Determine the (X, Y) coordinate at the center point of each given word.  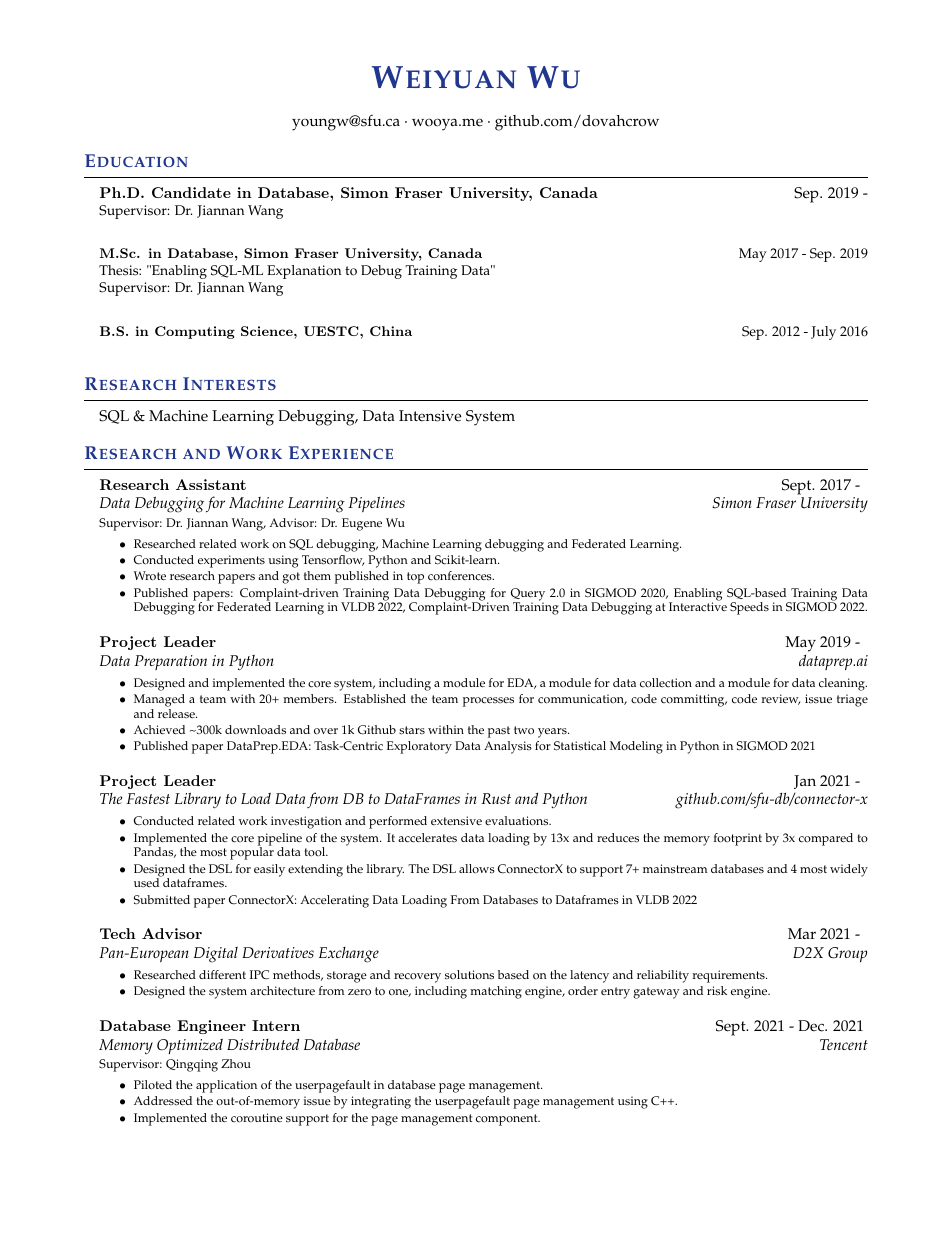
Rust (496, 798)
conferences (461, 576)
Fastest (148, 798)
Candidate (191, 192)
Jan (805, 782)
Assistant (211, 484)
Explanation (304, 272)
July (823, 333)
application (226, 1086)
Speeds (749, 608)
